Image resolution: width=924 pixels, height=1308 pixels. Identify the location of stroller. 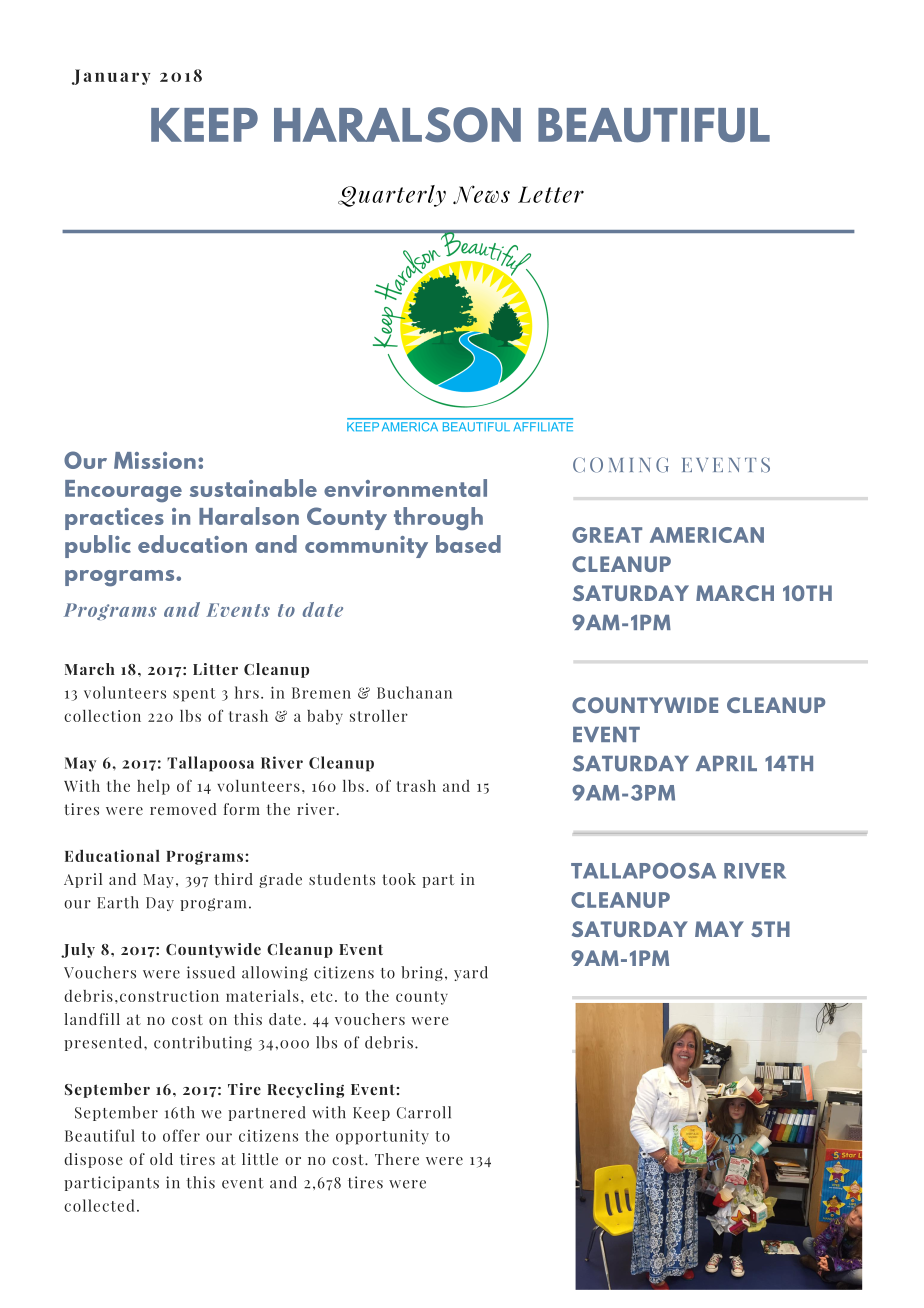
(379, 715).
